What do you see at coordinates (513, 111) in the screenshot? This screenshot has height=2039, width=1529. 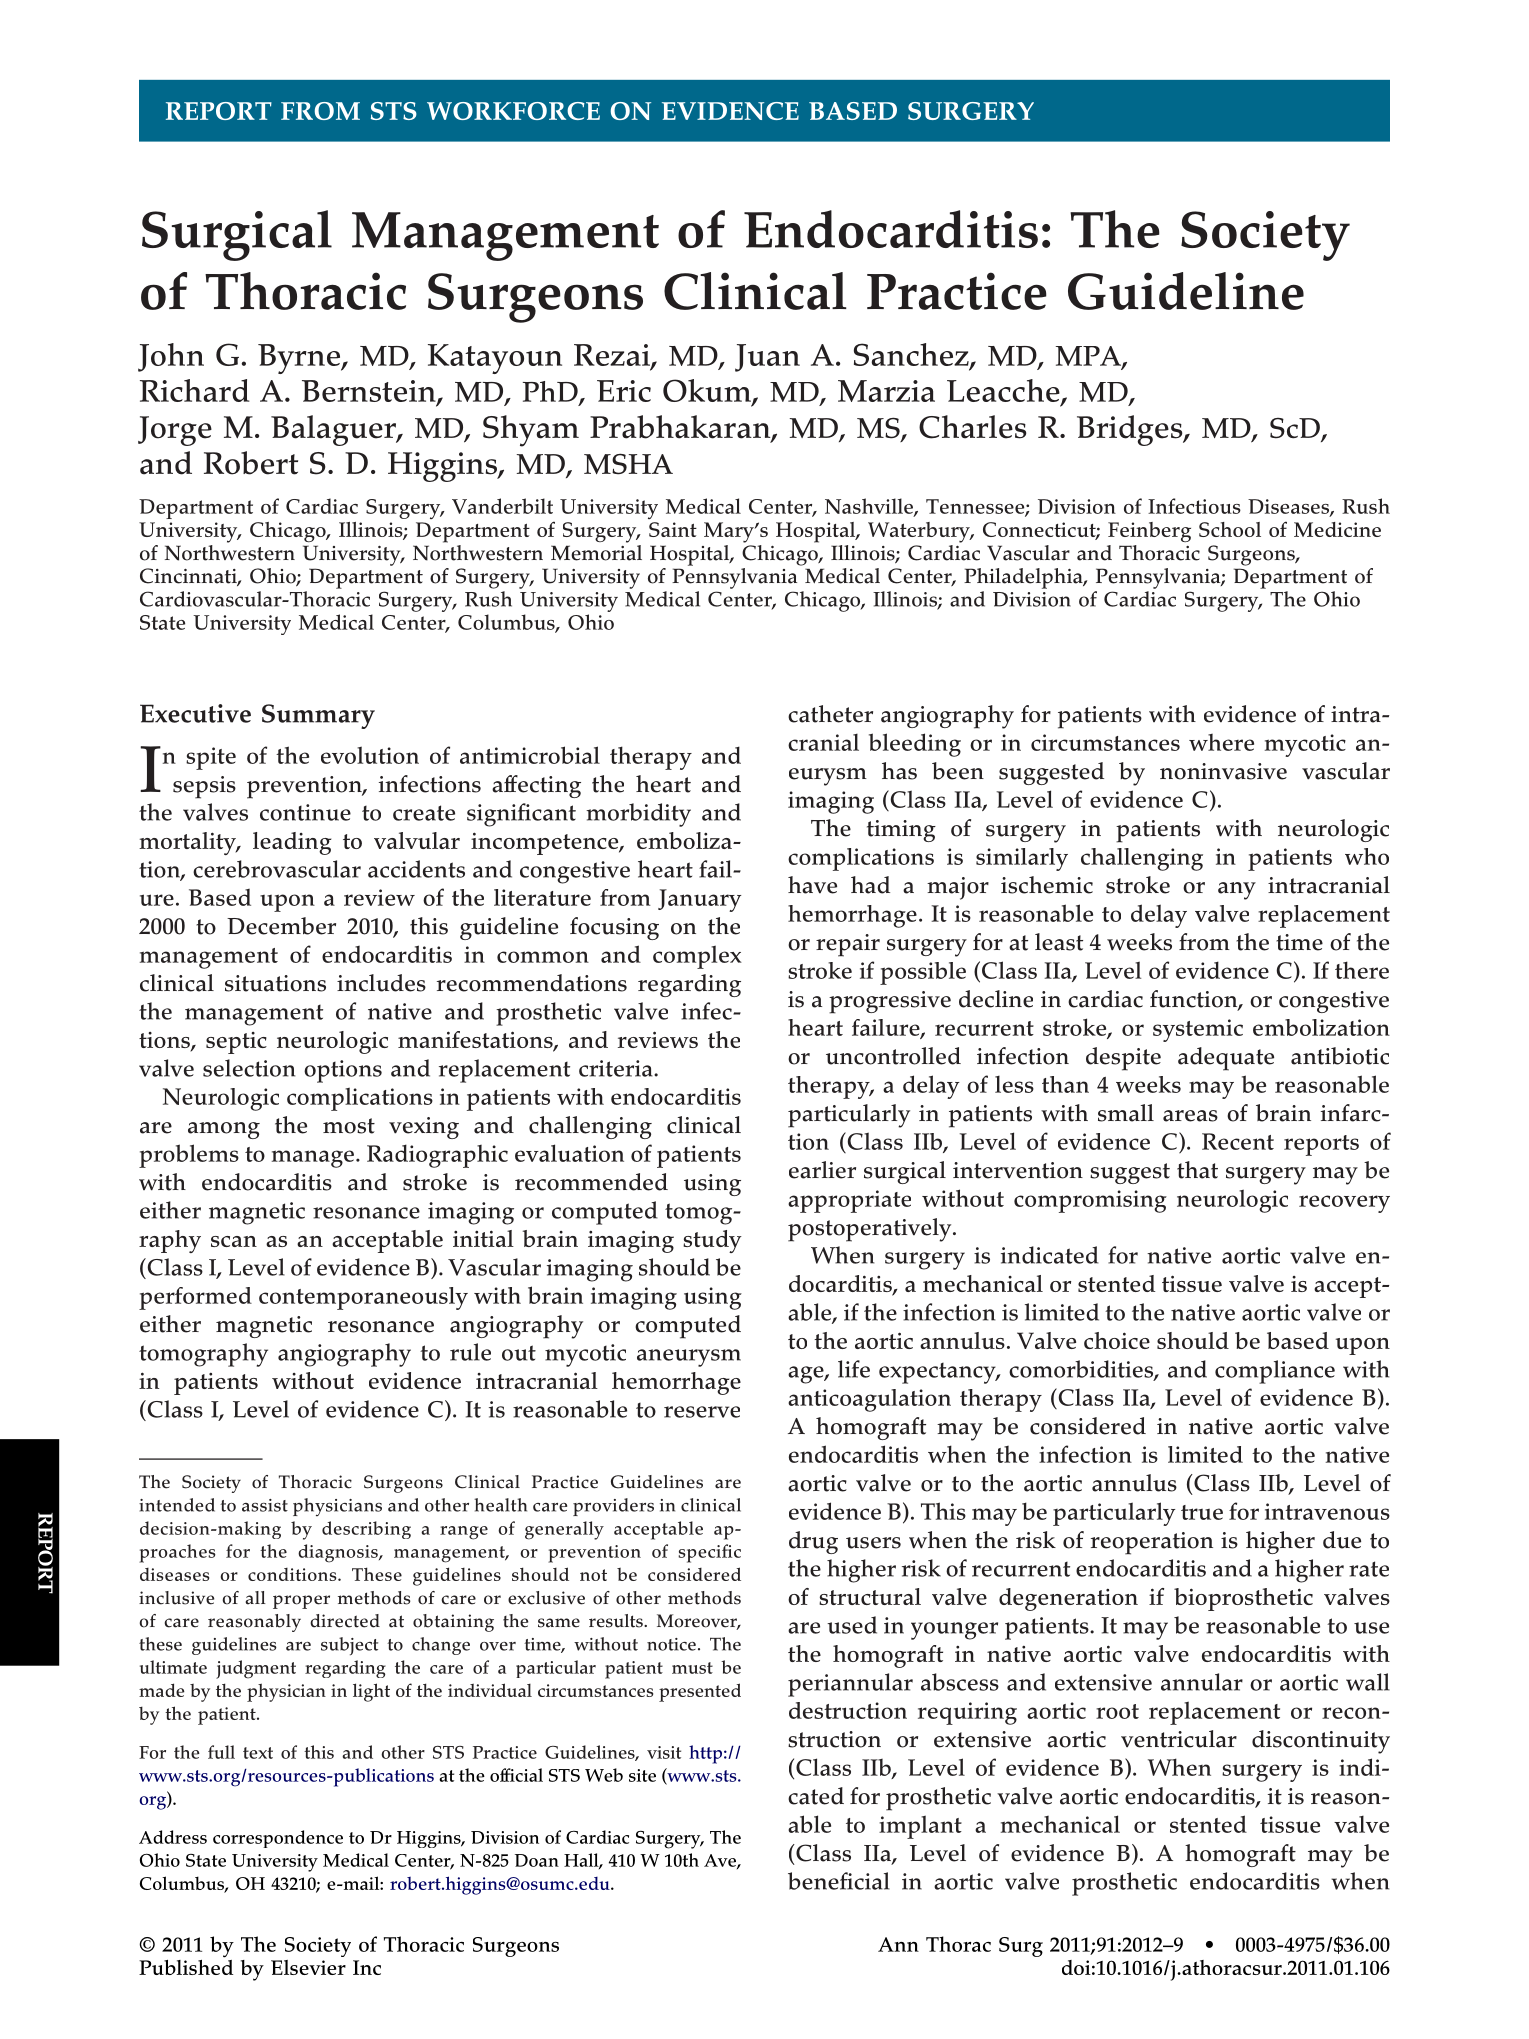 I see `WORKFORCE` at bounding box center [513, 111].
